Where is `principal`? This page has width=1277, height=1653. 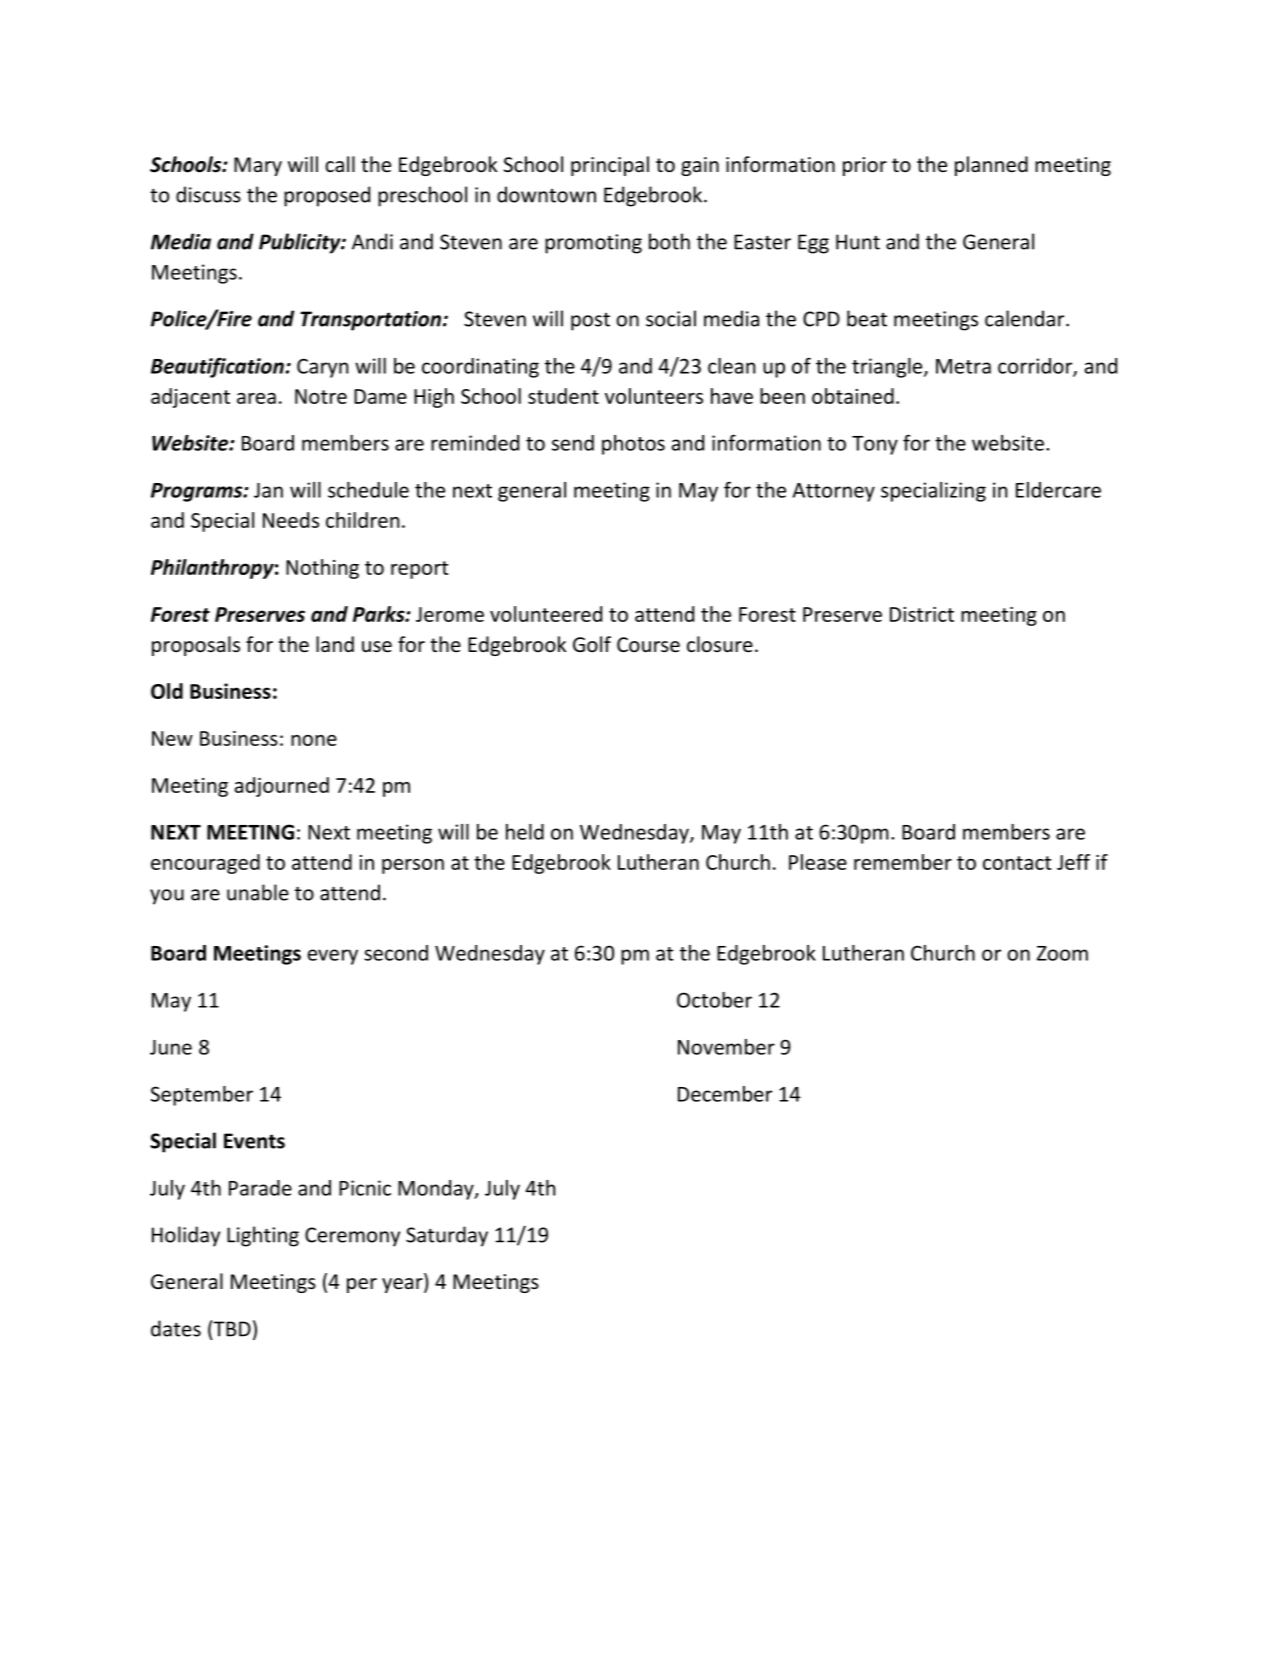
principal is located at coordinates (610, 166).
